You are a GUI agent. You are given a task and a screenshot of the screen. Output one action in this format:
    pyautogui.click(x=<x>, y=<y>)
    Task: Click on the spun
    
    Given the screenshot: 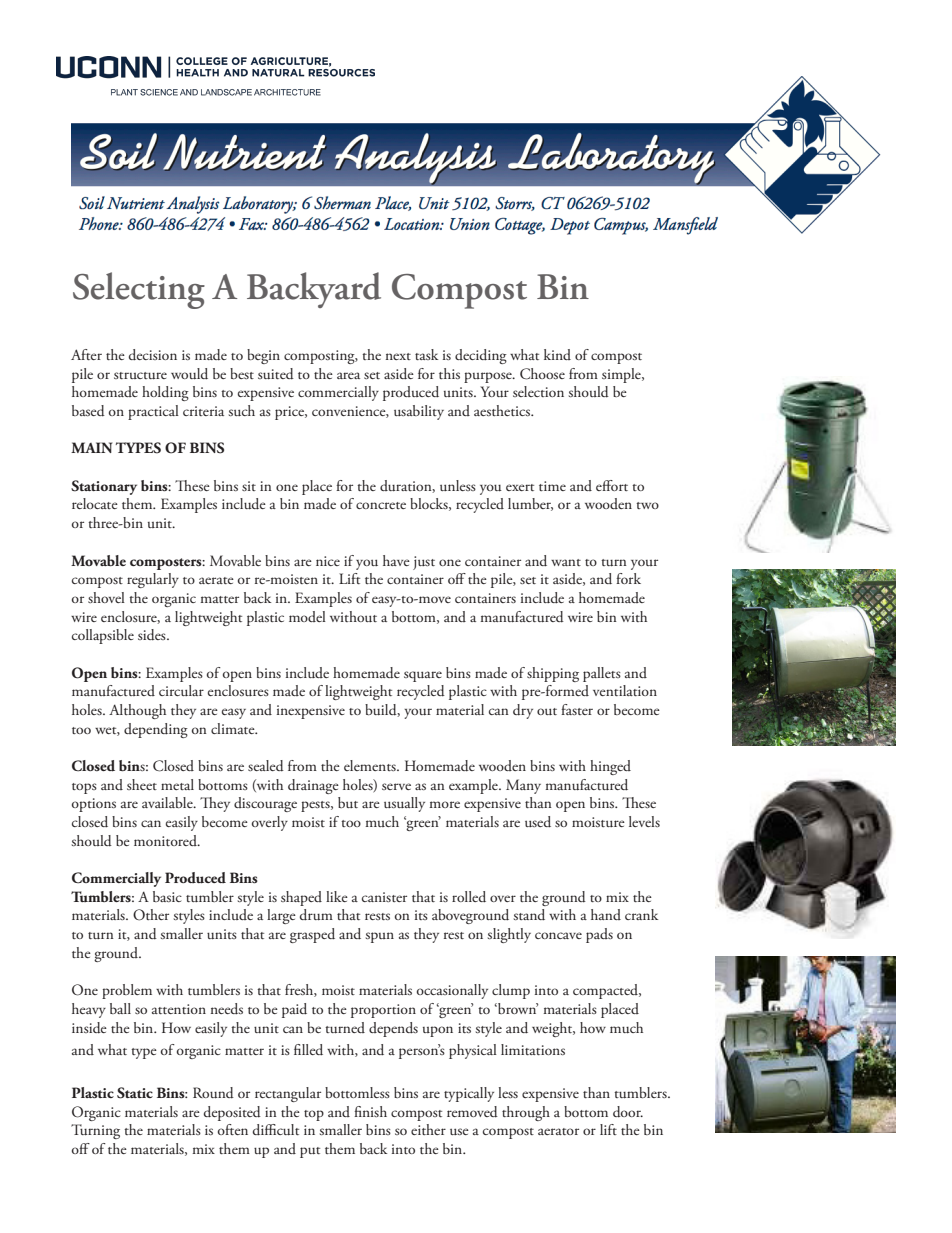 What is the action you would take?
    pyautogui.click(x=380, y=937)
